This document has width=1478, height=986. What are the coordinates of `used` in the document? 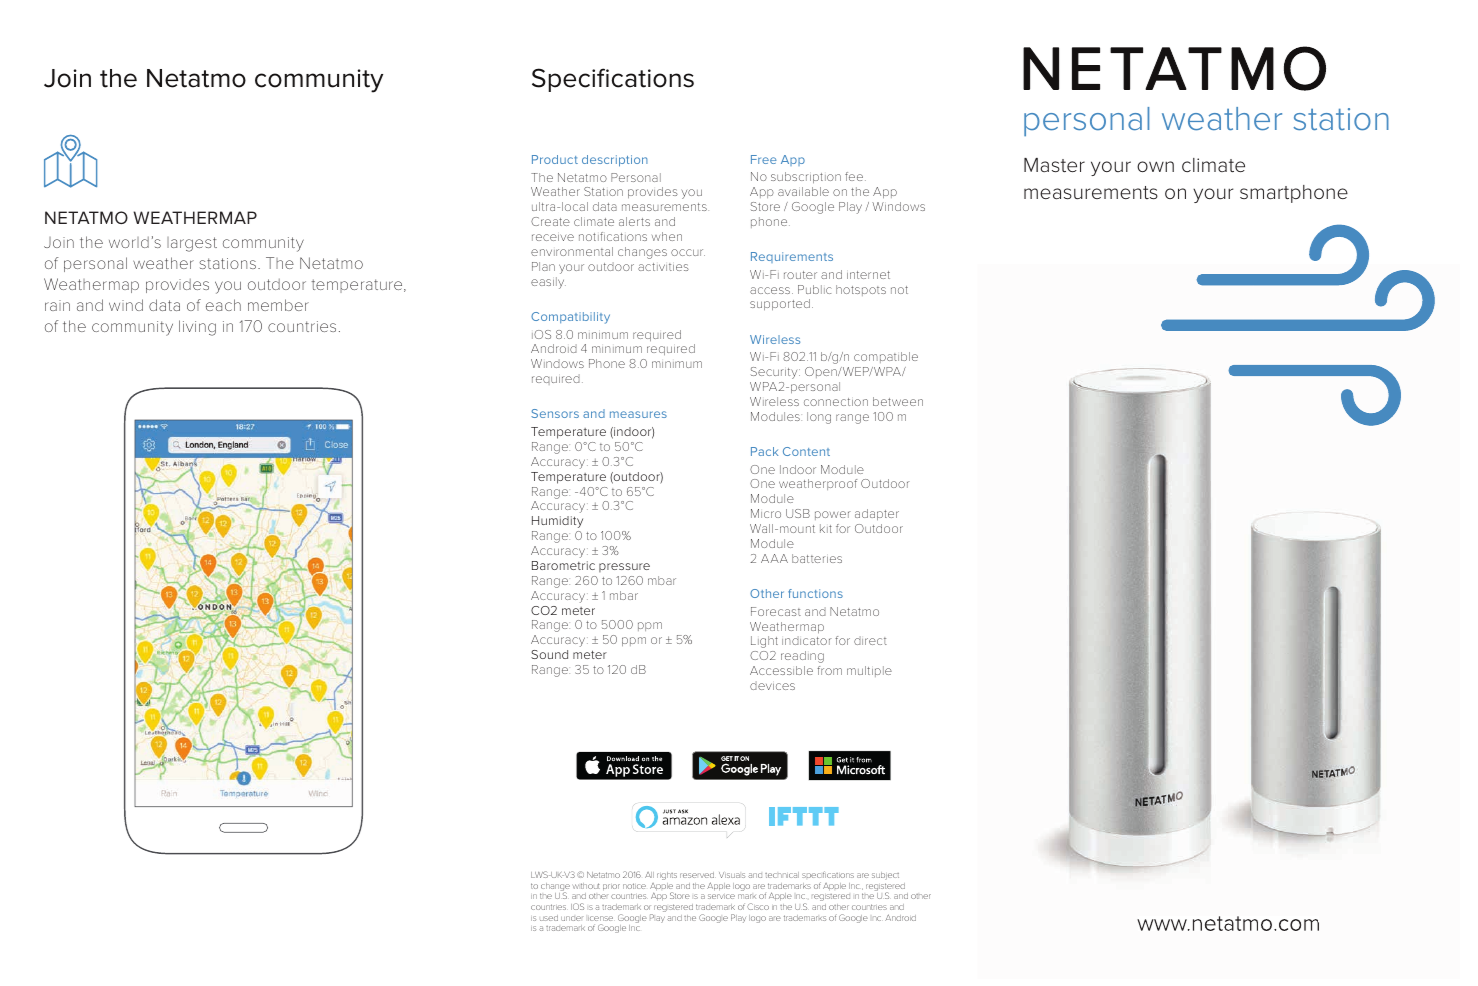 It's located at (549, 918).
